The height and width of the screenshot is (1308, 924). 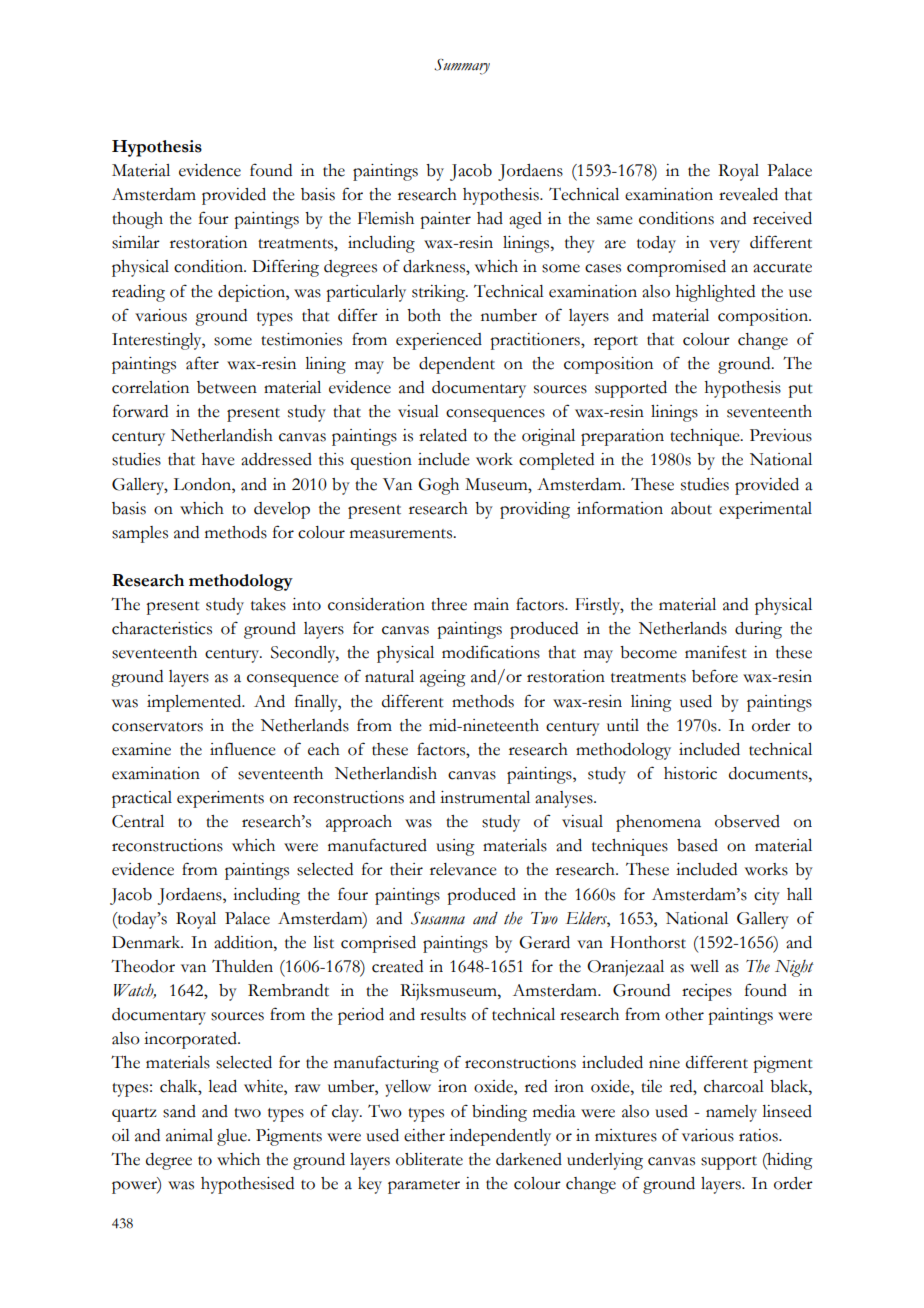 I want to click on obliterate, so click(x=429, y=1159).
